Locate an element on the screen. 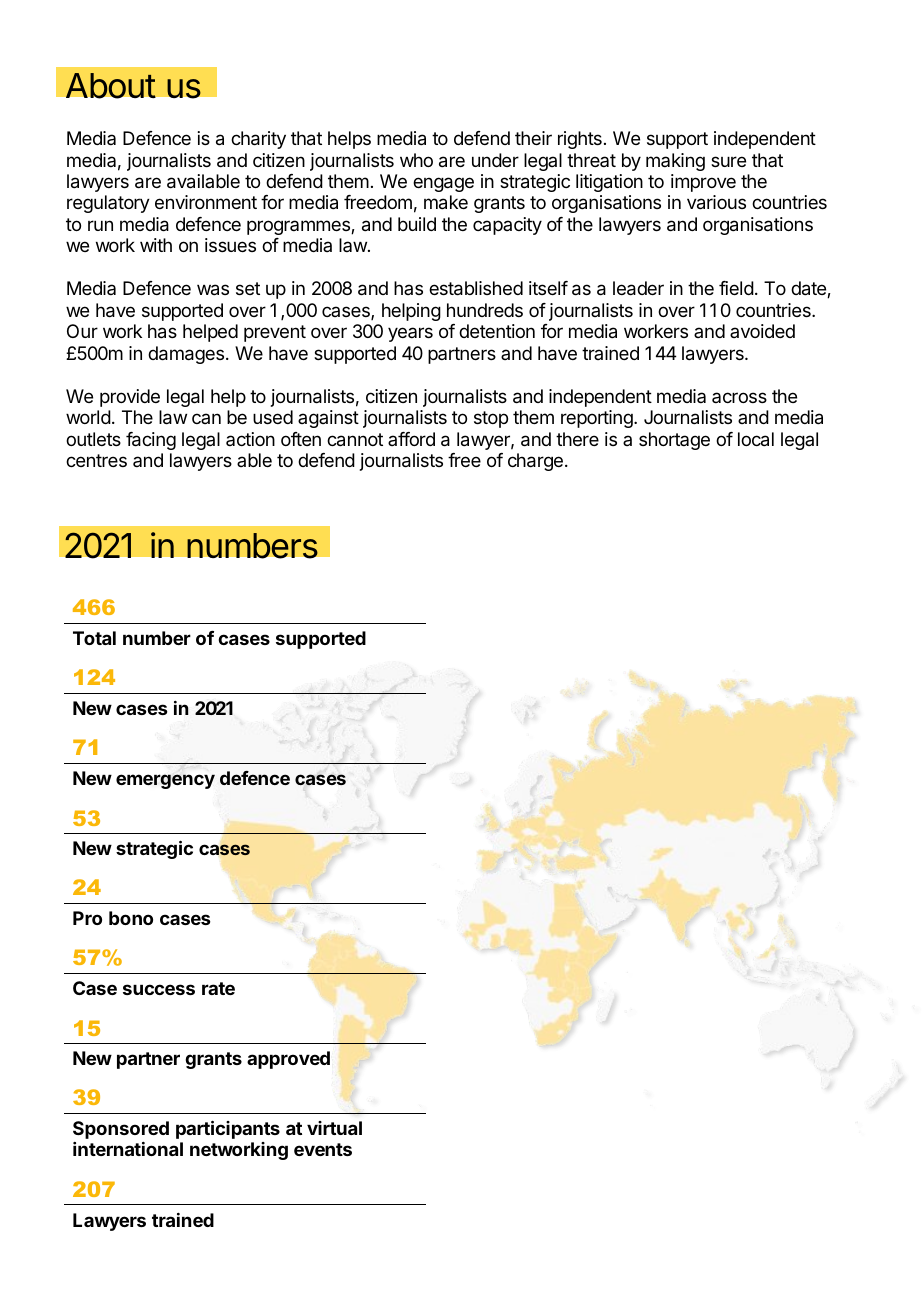 The height and width of the screenshot is (1308, 924). About is located at coordinates (111, 86).
